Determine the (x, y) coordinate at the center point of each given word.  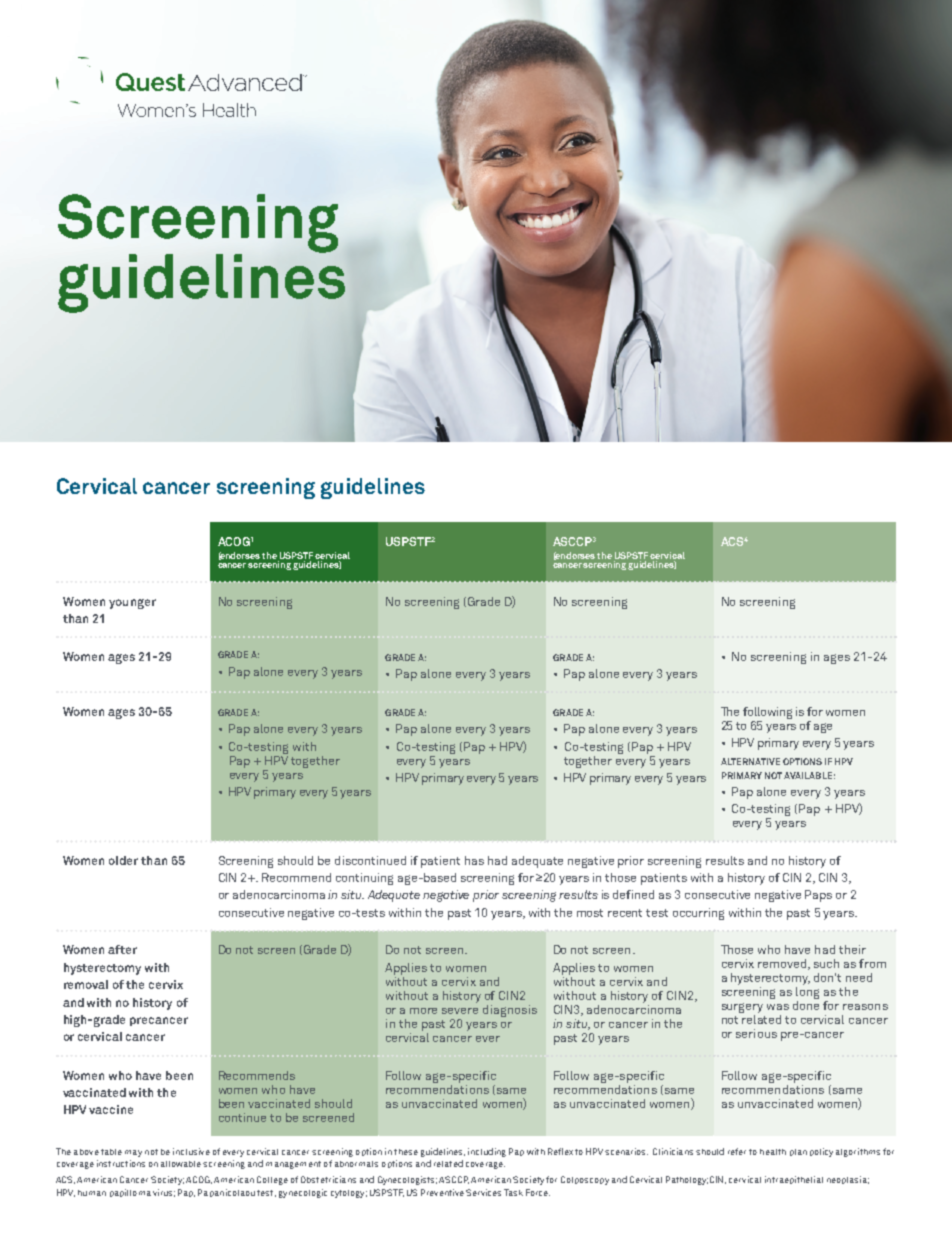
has (474, 860)
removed (782, 963)
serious (756, 1033)
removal (86, 984)
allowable (181, 1164)
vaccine (111, 1109)
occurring (698, 914)
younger (132, 604)
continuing (364, 879)
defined (633, 894)
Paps (818, 896)
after (122, 949)
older (123, 860)
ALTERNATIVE (750, 761)
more (423, 1011)
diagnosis (510, 1011)
